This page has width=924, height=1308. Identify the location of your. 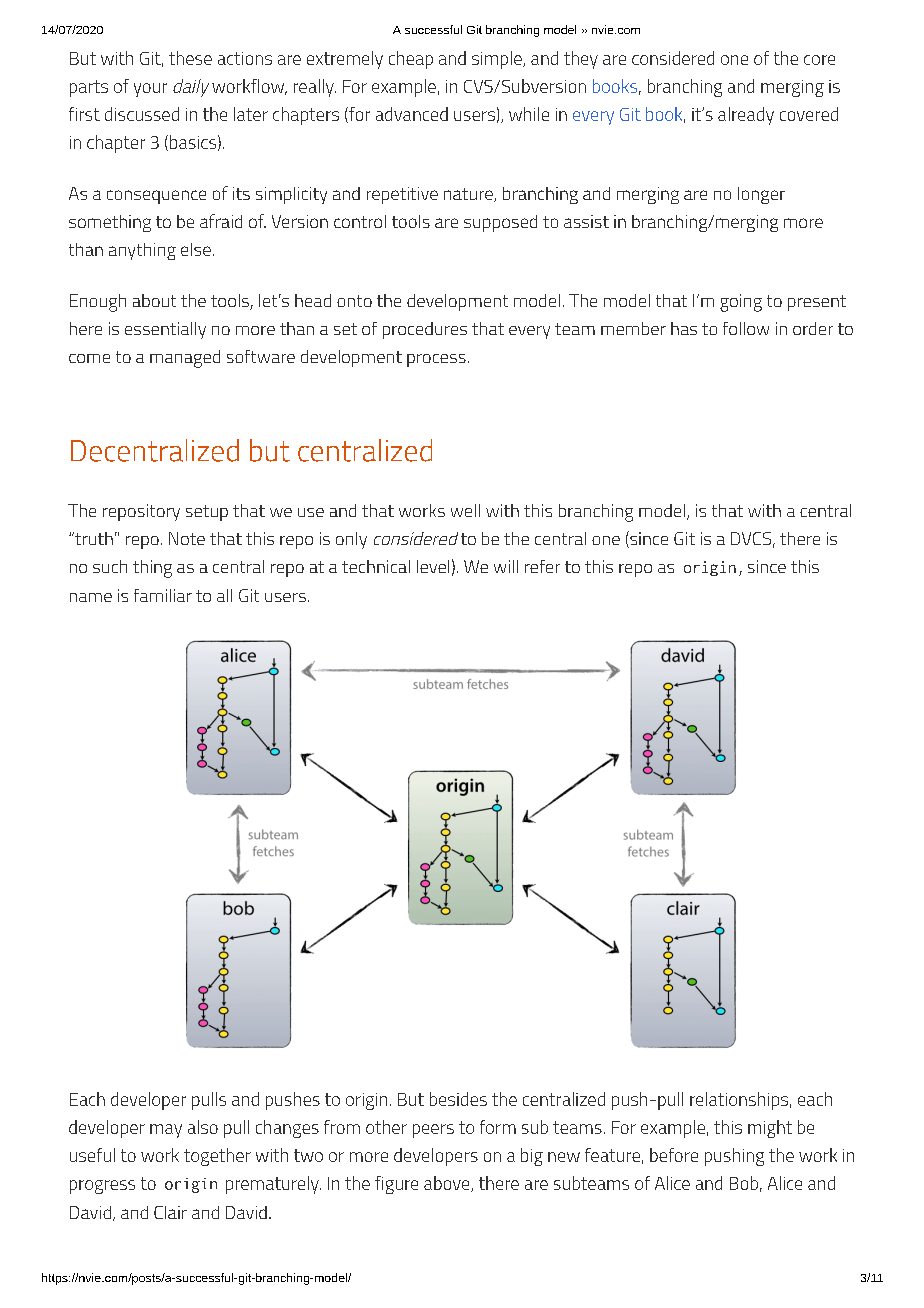
(150, 90).
